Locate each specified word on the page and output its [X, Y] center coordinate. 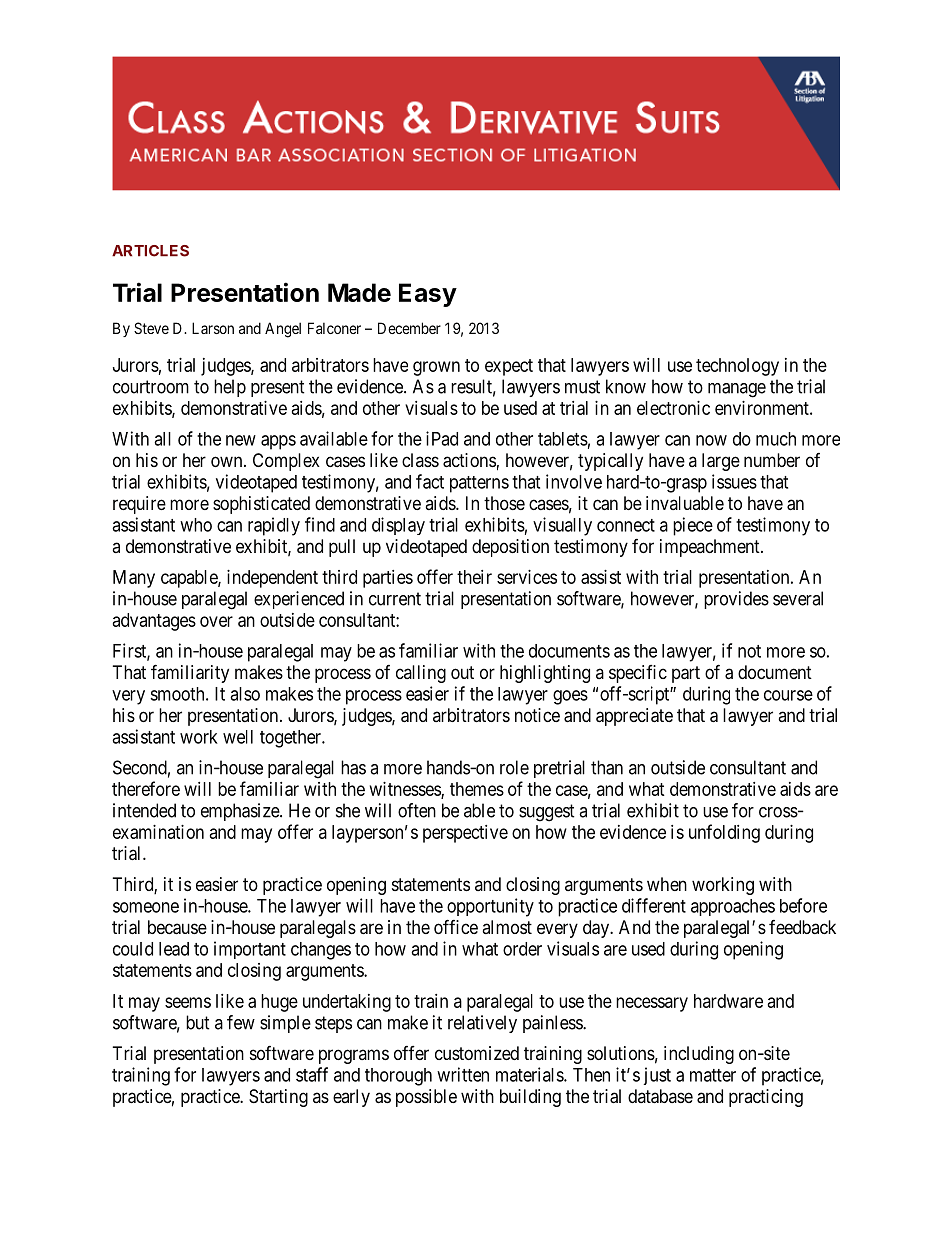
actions [469, 460]
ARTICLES [150, 251]
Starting [278, 1098]
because [177, 927]
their [474, 577]
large [721, 462]
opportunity [490, 907]
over [216, 621]
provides [736, 600]
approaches [733, 907]
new [241, 440]
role [514, 767]
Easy [428, 295]
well [238, 737]
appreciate [634, 717]
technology [737, 367]
